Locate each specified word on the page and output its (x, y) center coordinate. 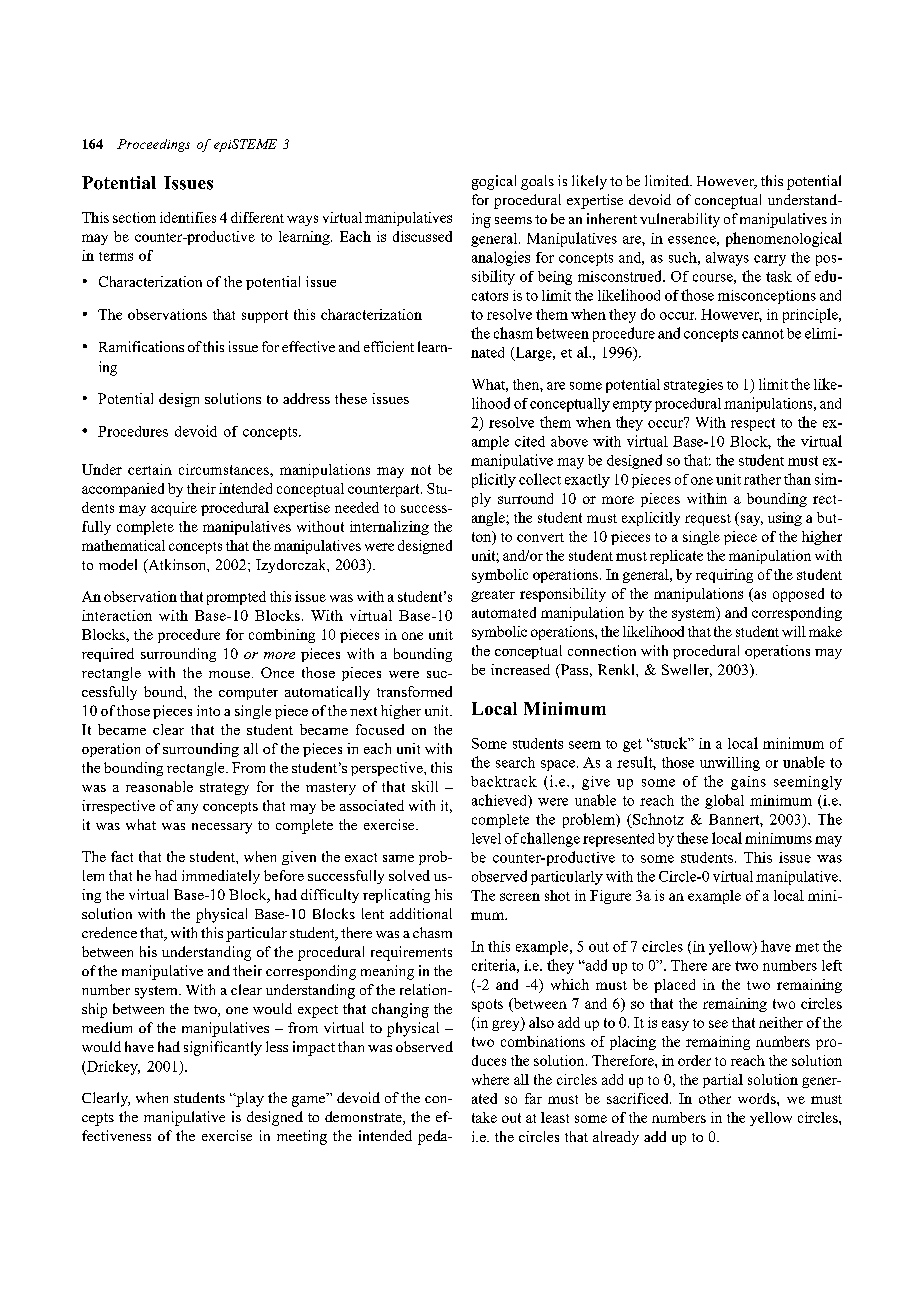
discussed (422, 236)
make (825, 631)
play (249, 1099)
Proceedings (153, 145)
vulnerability (680, 220)
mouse (229, 674)
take (484, 1117)
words (758, 1098)
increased (520, 669)
